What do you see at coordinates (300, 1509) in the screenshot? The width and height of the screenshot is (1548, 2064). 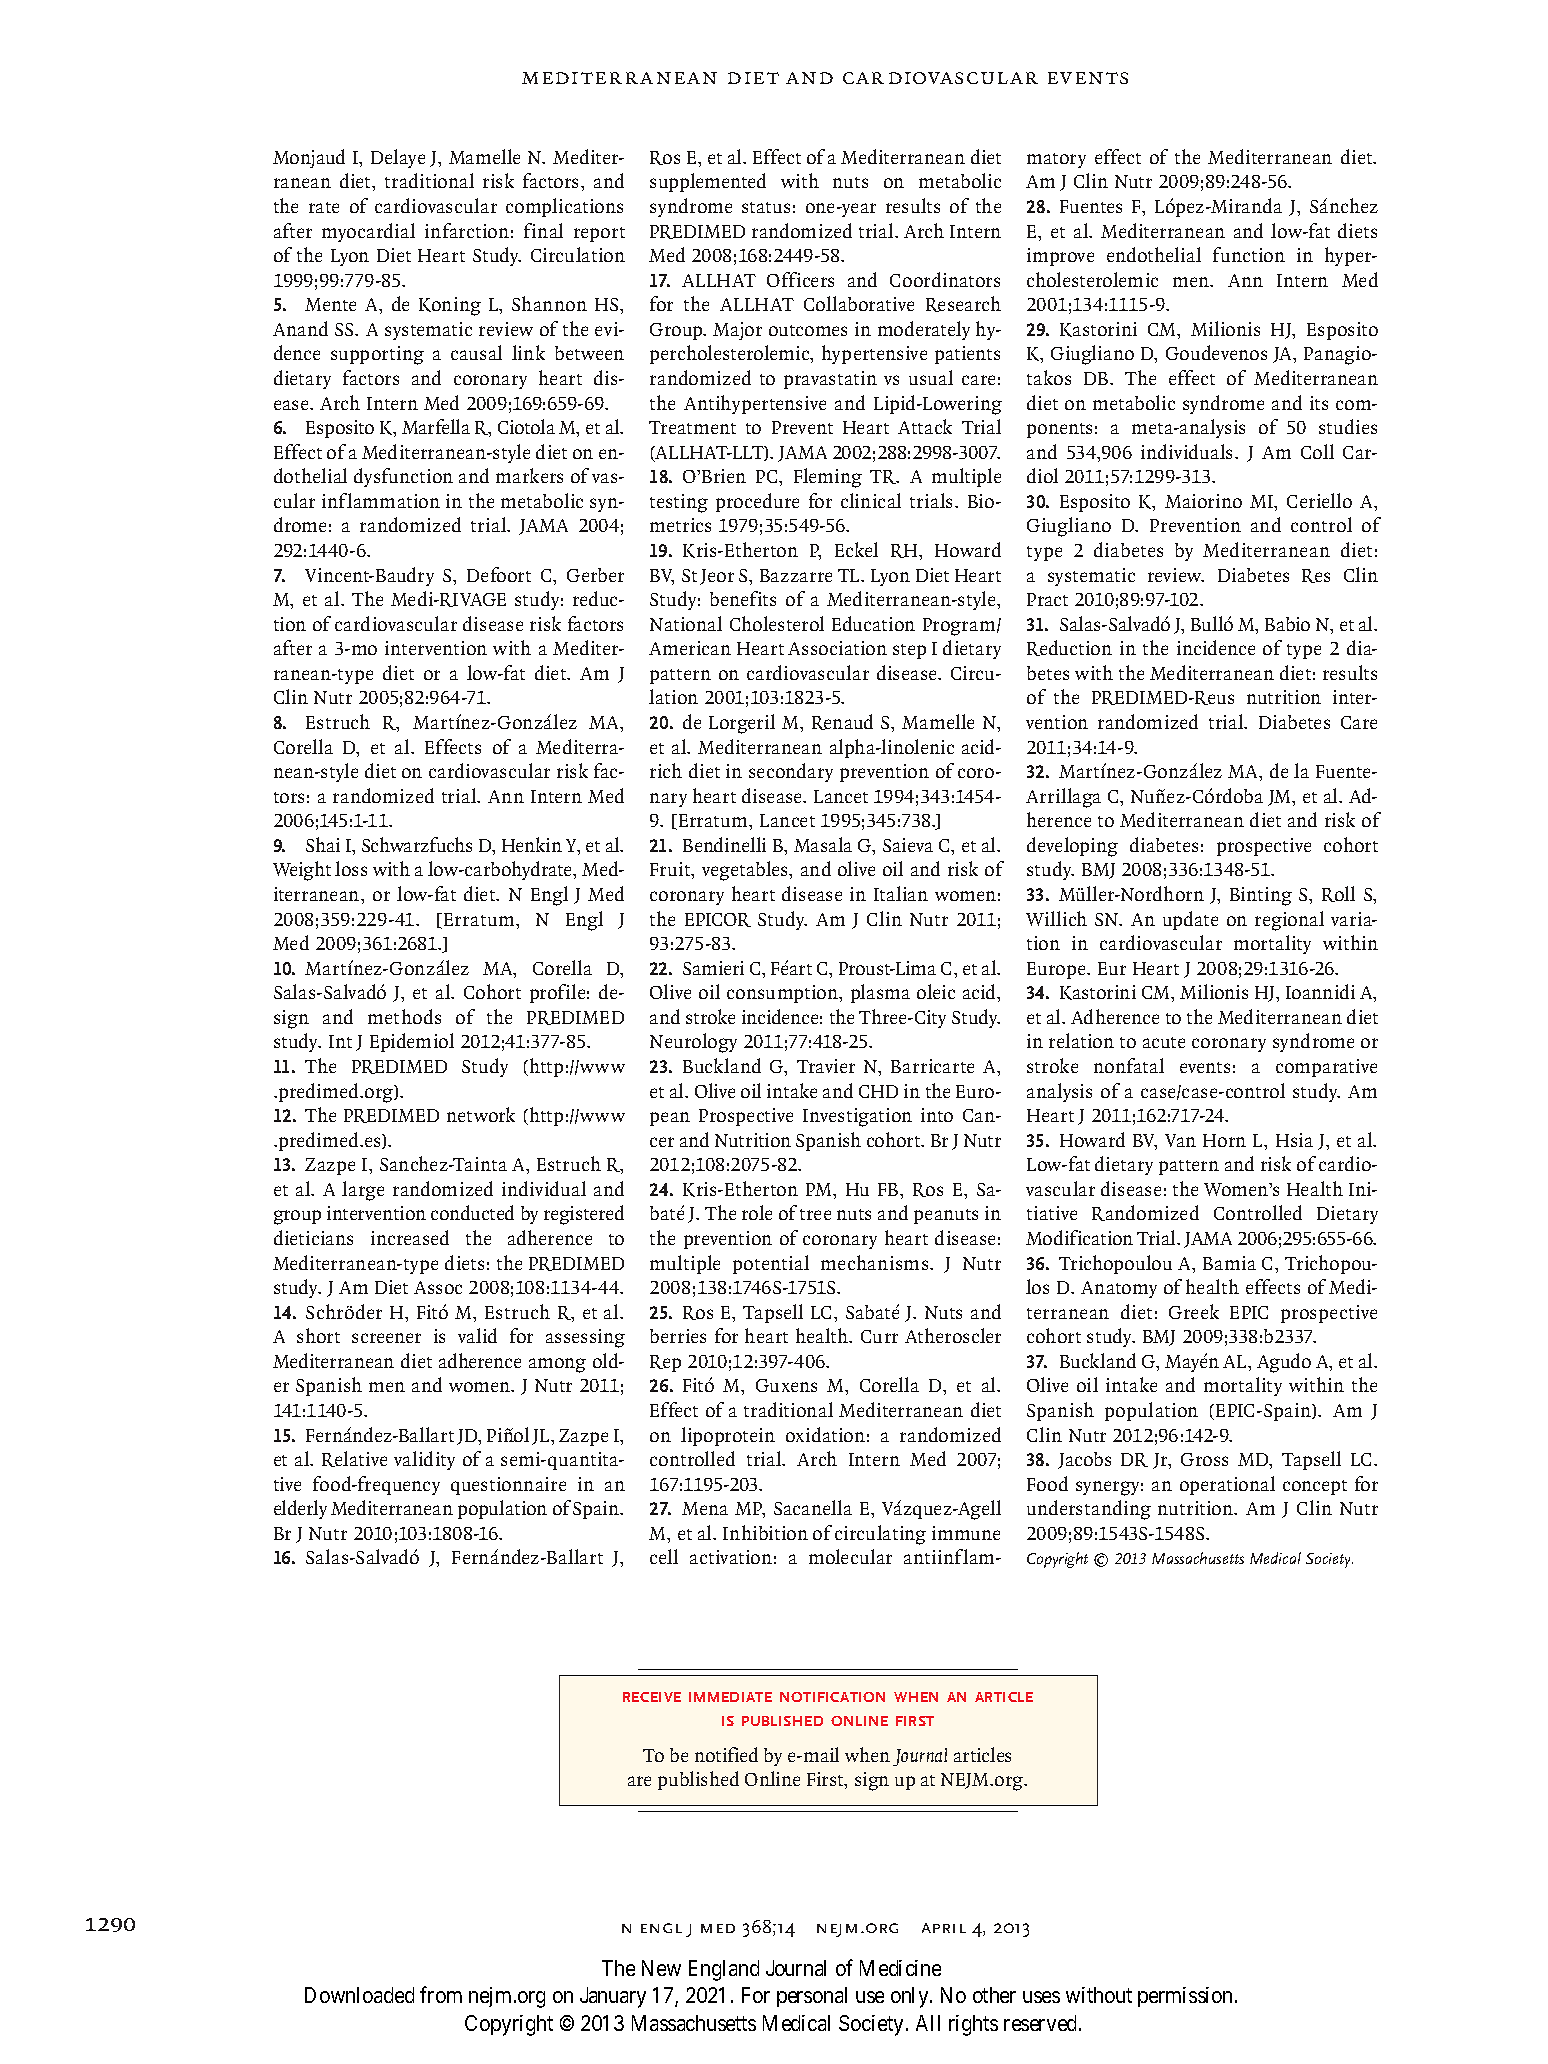 I see `elderly` at bounding box center [300, 1509].
